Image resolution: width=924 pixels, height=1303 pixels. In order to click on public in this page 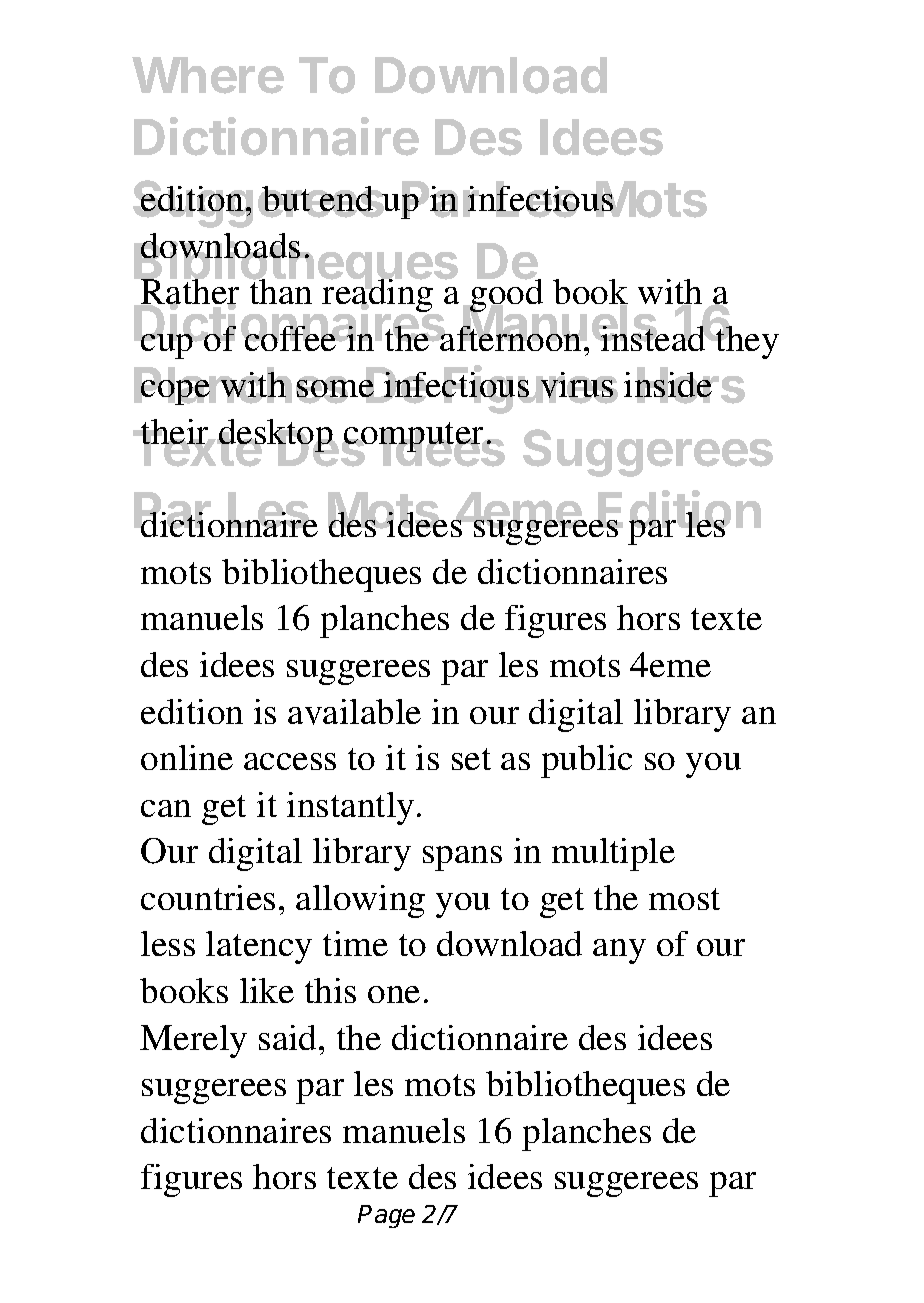, I will do `click(586, 761)`.
